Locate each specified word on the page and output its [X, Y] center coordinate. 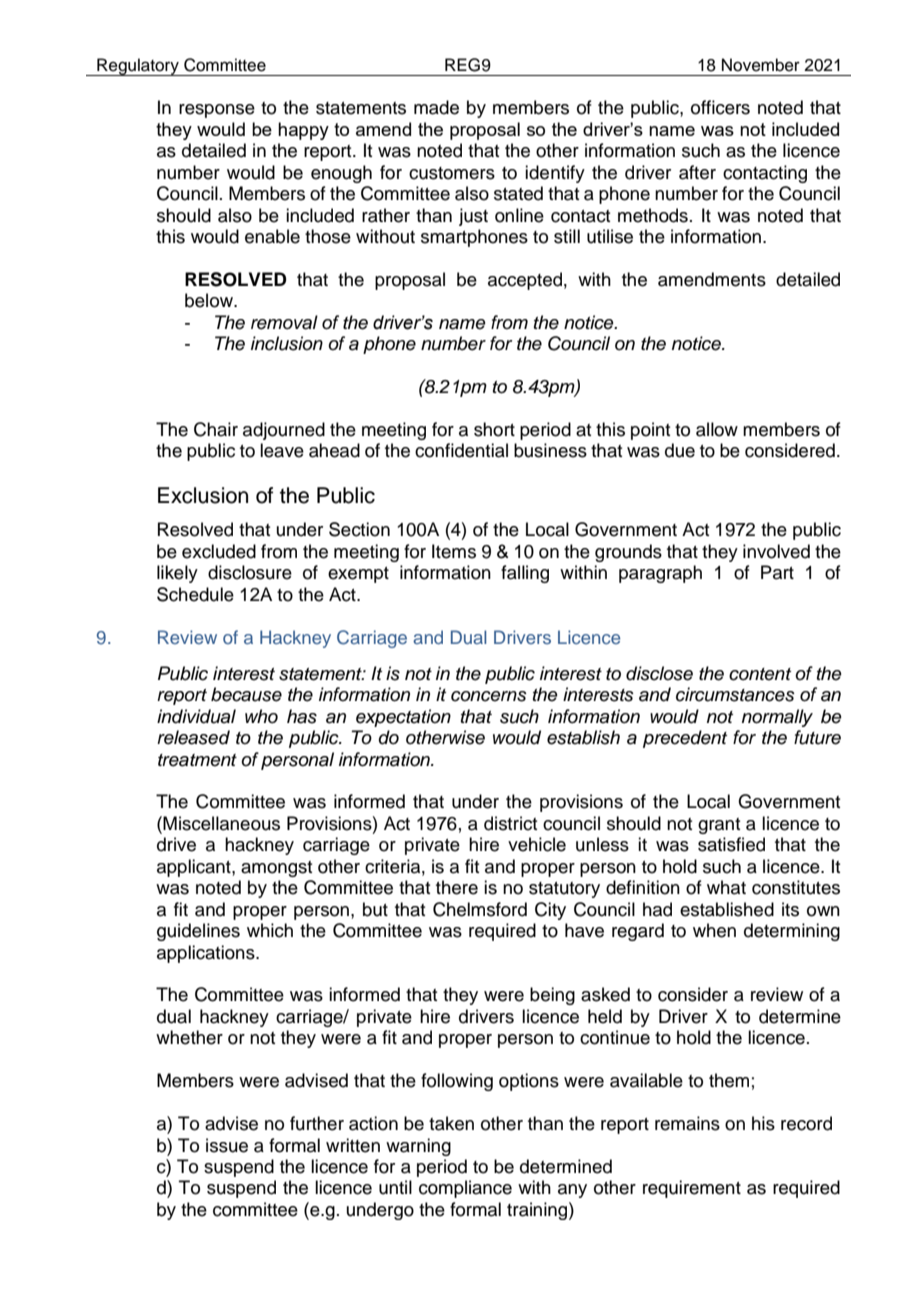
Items [454, 551]
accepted [525, 281]
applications [207, 954]
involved [776, 551]
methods [653, 215]
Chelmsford [480, 909]
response [217, 111]
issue [227, 1145]
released [193, 737]
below [210, 300]
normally [777, 718]
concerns [489, 696]
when [714, 930]
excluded [219, 551]
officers [720, 107]
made [436, 107]
